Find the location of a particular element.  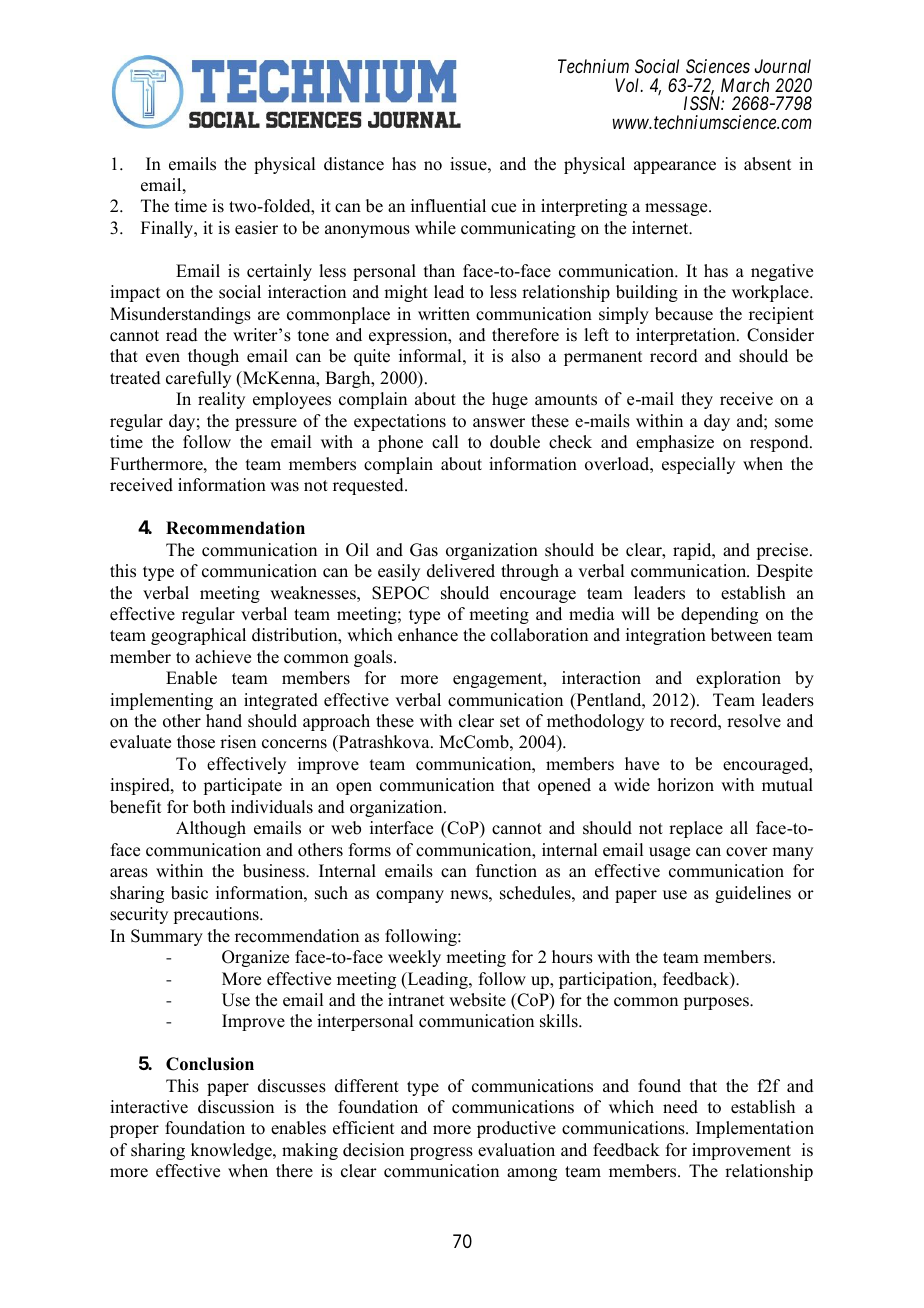

knowledge is located at coordinates (232, 1151).
